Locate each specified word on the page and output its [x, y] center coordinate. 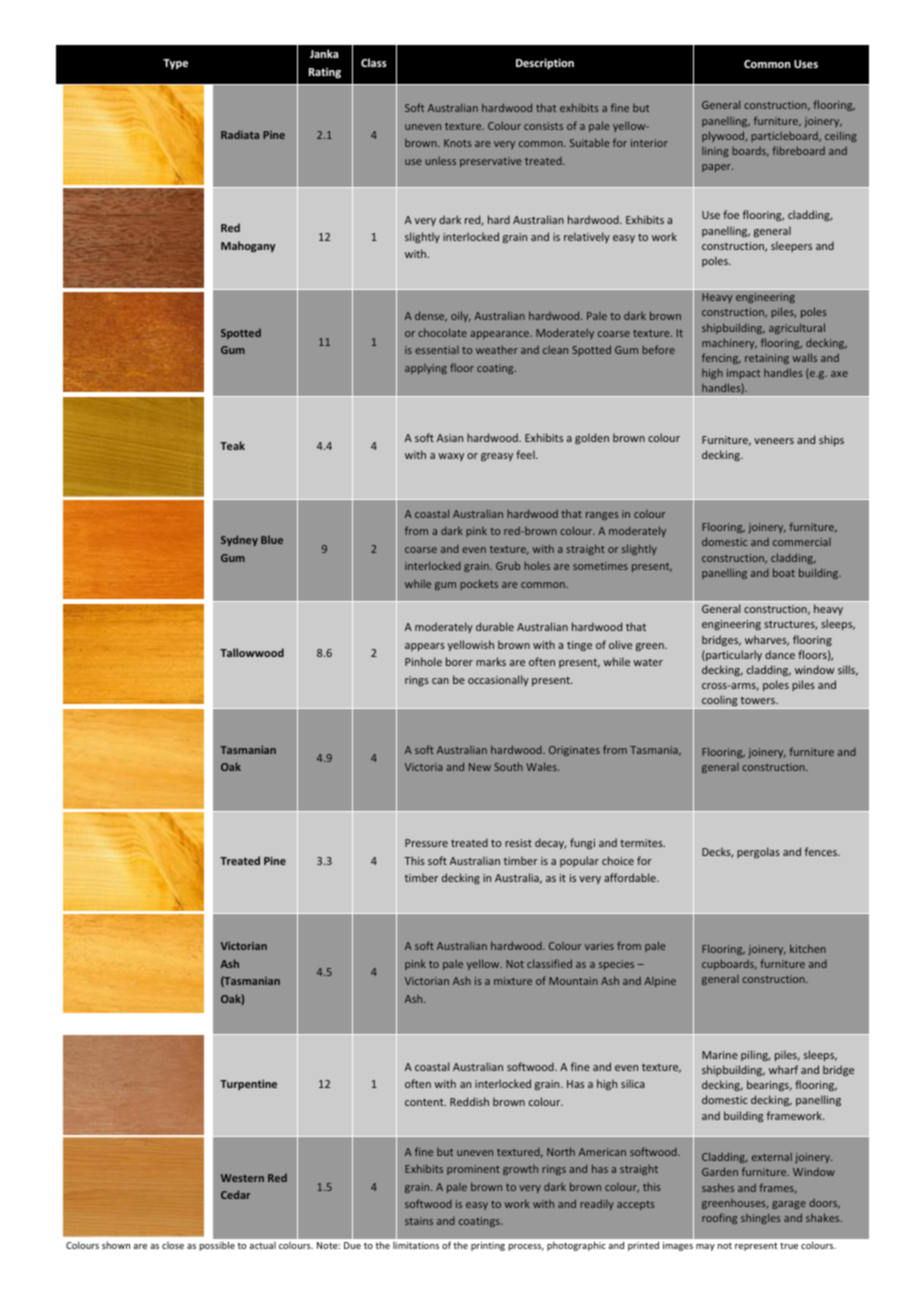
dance [780, 654]
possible [217, 1246]
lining [715, 152]
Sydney [239, 540]
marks [491, 661]
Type [175, 64]
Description [545, 64]
